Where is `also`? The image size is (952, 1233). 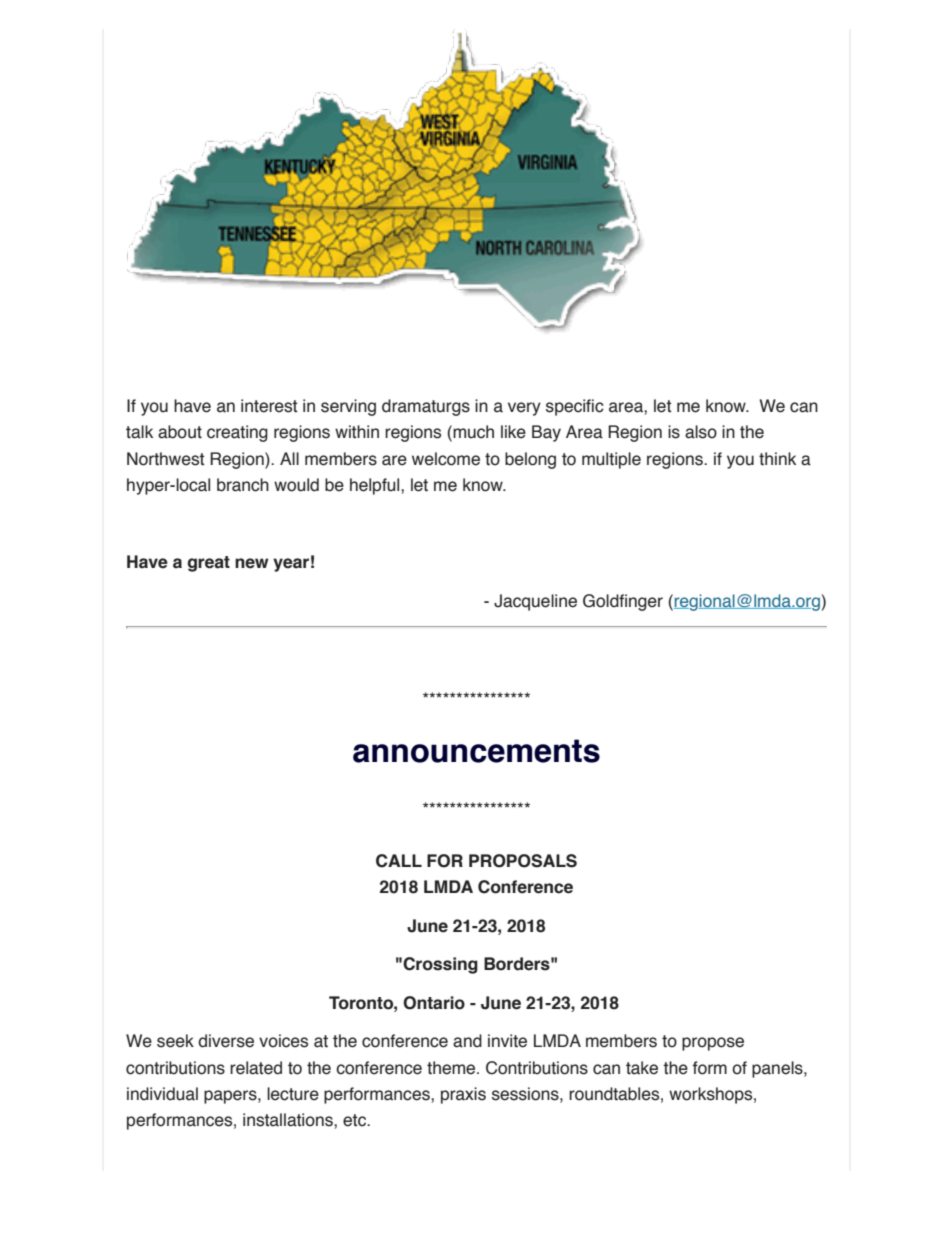 also is located at coordinates (701, 432).
